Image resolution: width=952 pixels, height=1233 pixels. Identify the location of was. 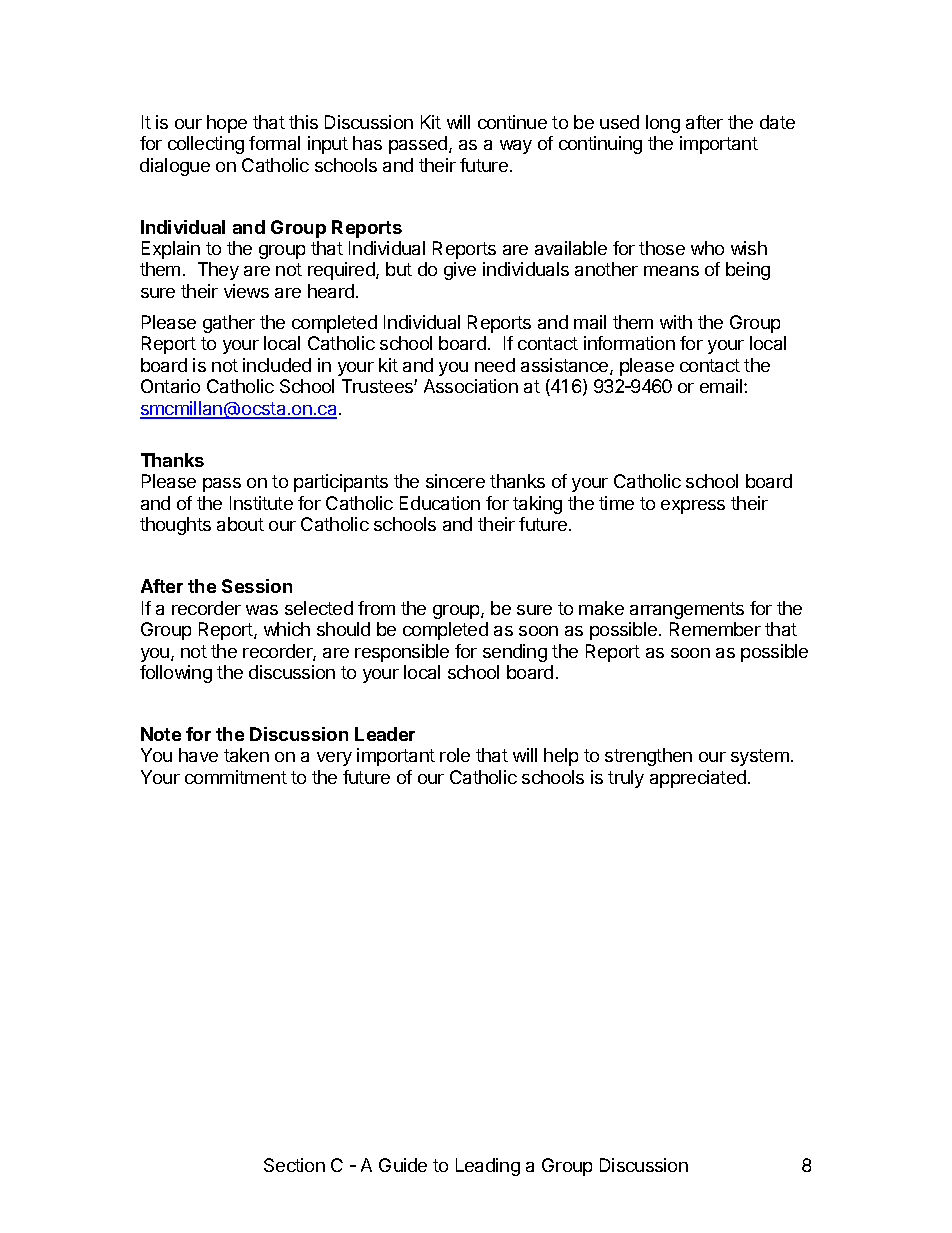
(262, 610).
